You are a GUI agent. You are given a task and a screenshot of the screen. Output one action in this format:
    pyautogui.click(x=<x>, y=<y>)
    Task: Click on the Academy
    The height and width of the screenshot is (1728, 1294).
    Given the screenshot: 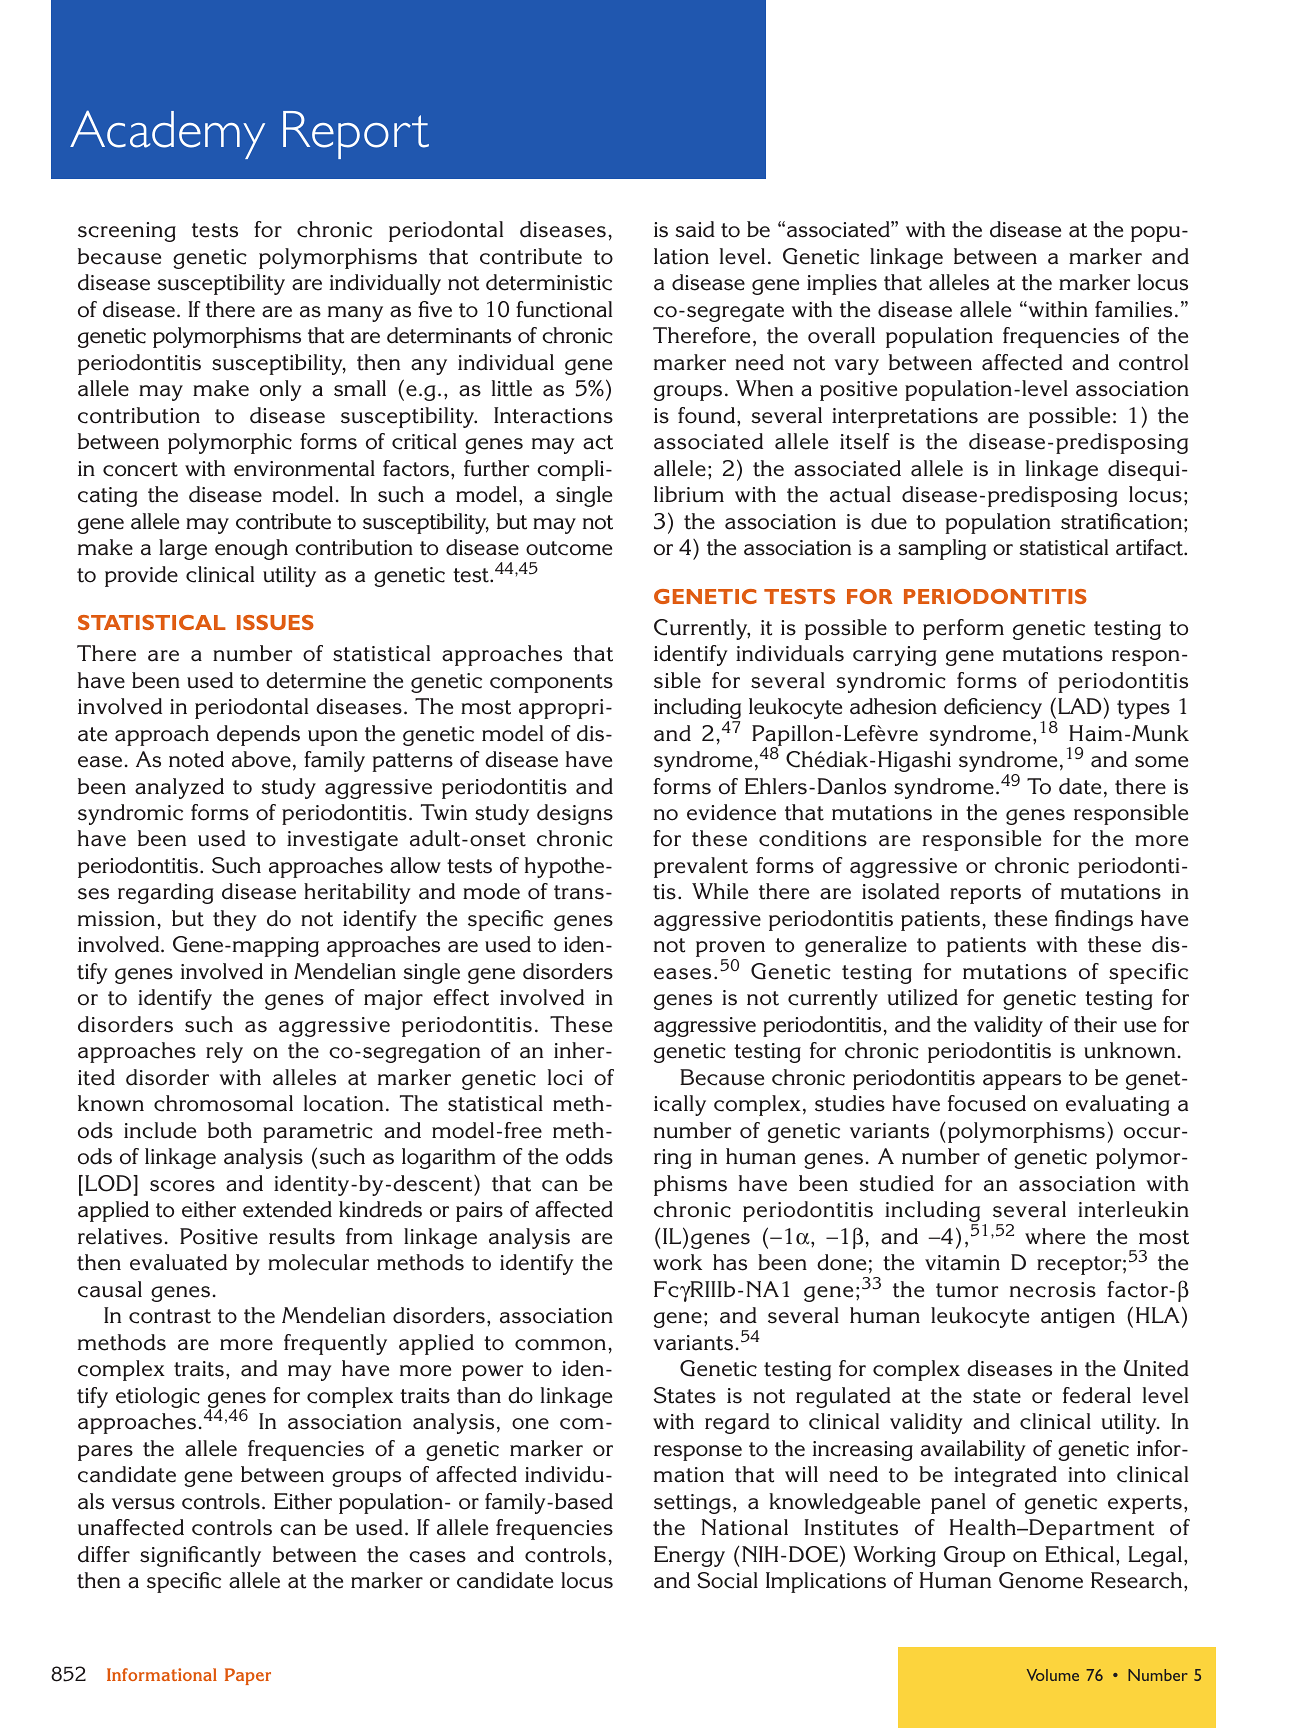 What is the action you would take?
    pyautogui.click(x=167, y=134)
